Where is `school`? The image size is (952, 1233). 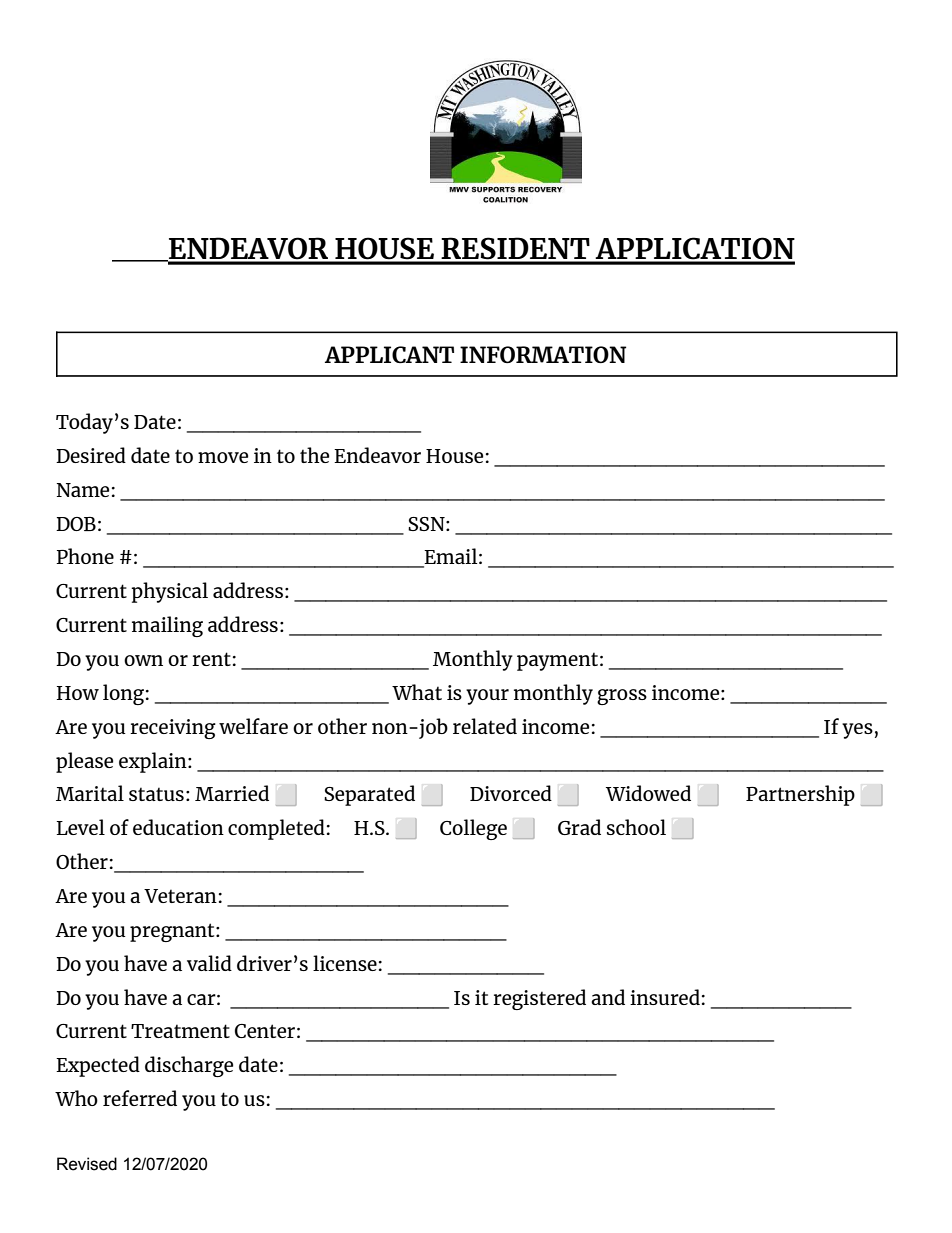 school is located at coordinates (636, 827).
